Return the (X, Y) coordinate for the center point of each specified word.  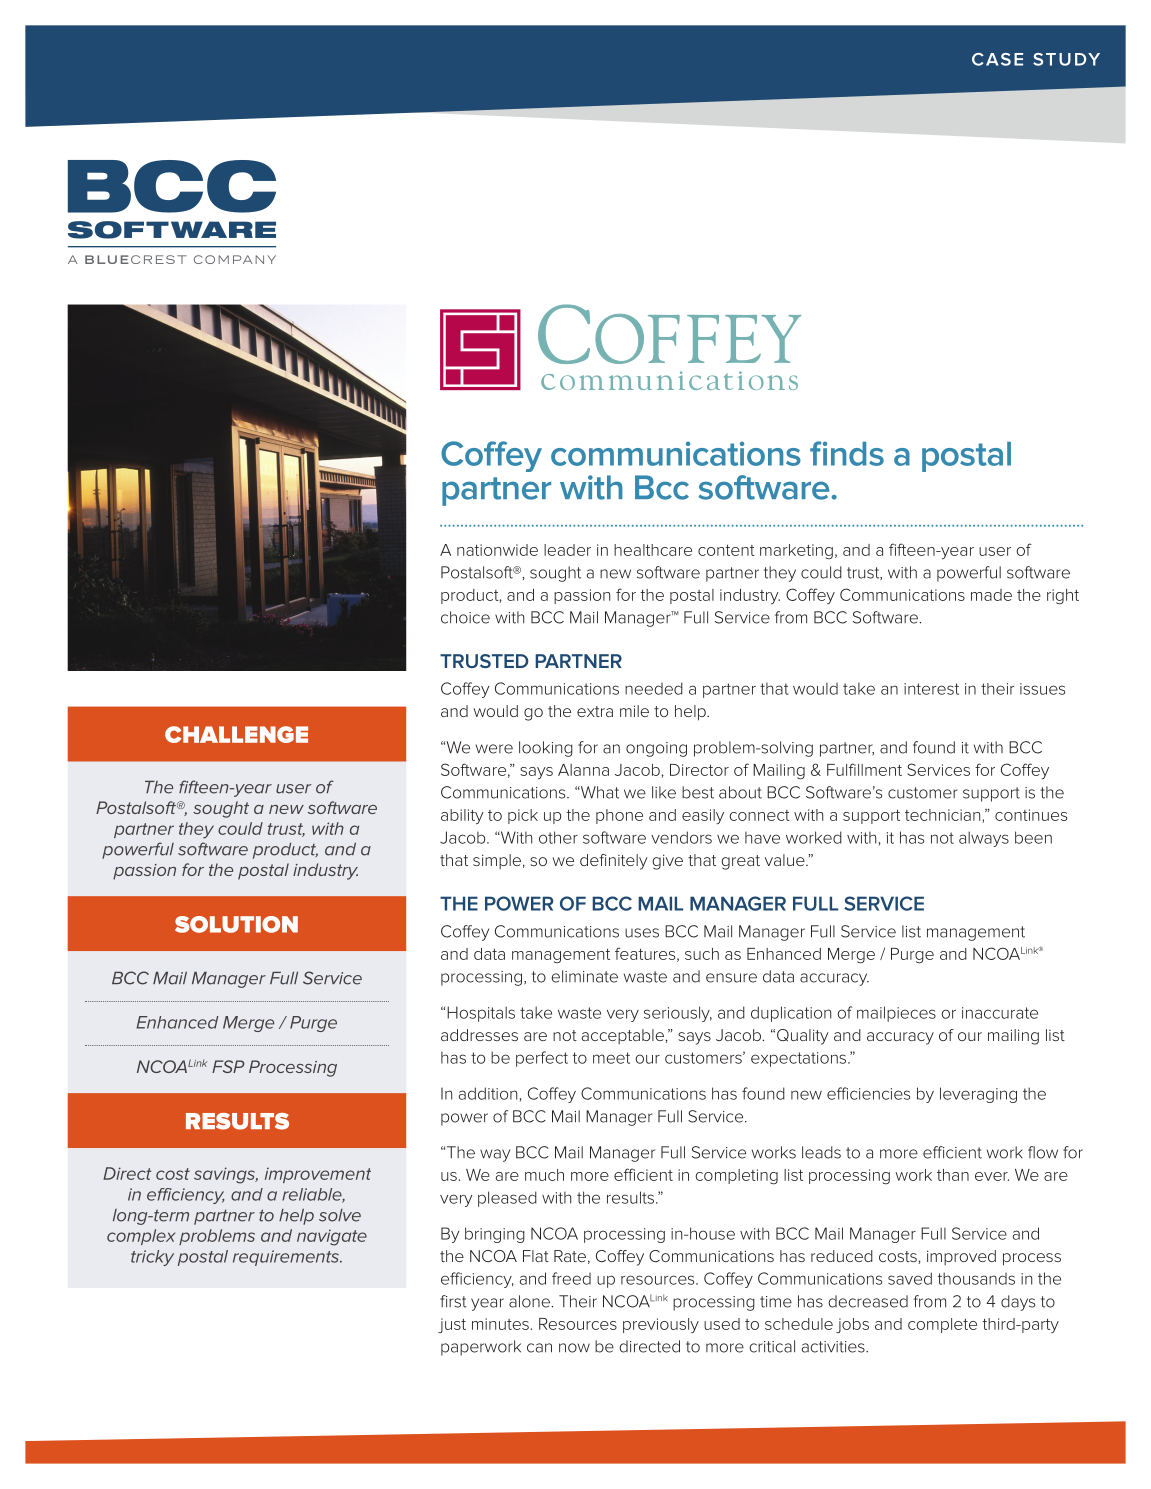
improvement (318, 1175)
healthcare (653, 550)
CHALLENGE (236, 734)
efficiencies (868, 1093)
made (991, 595)
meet (611, 1058)
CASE (997, 59)
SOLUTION (236, 924)
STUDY (1066, 59)
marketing (796, 551)
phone (619, 816)
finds (847, 453)
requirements (287, 1258)
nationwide (497, 550)
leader (567, 550)
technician (942, 815)
